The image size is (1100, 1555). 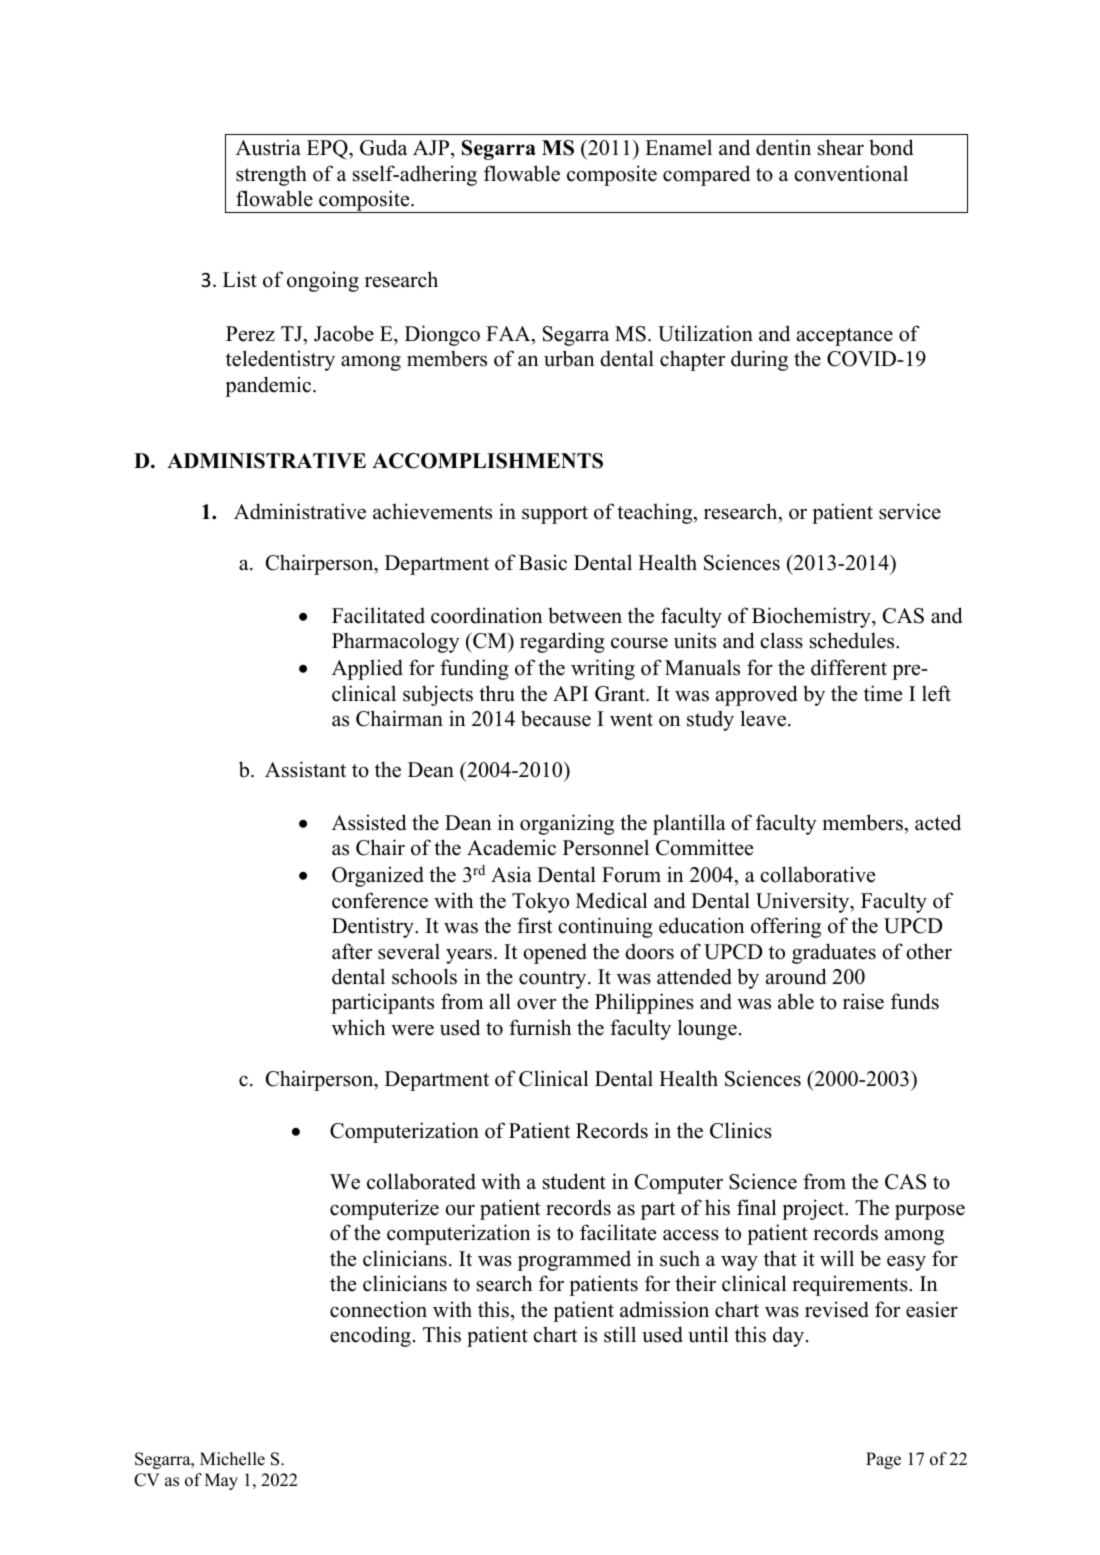 What do you see at coordinates (271, 175) in the screenshot?
I see `strength` at bounding box center [271, 175].
